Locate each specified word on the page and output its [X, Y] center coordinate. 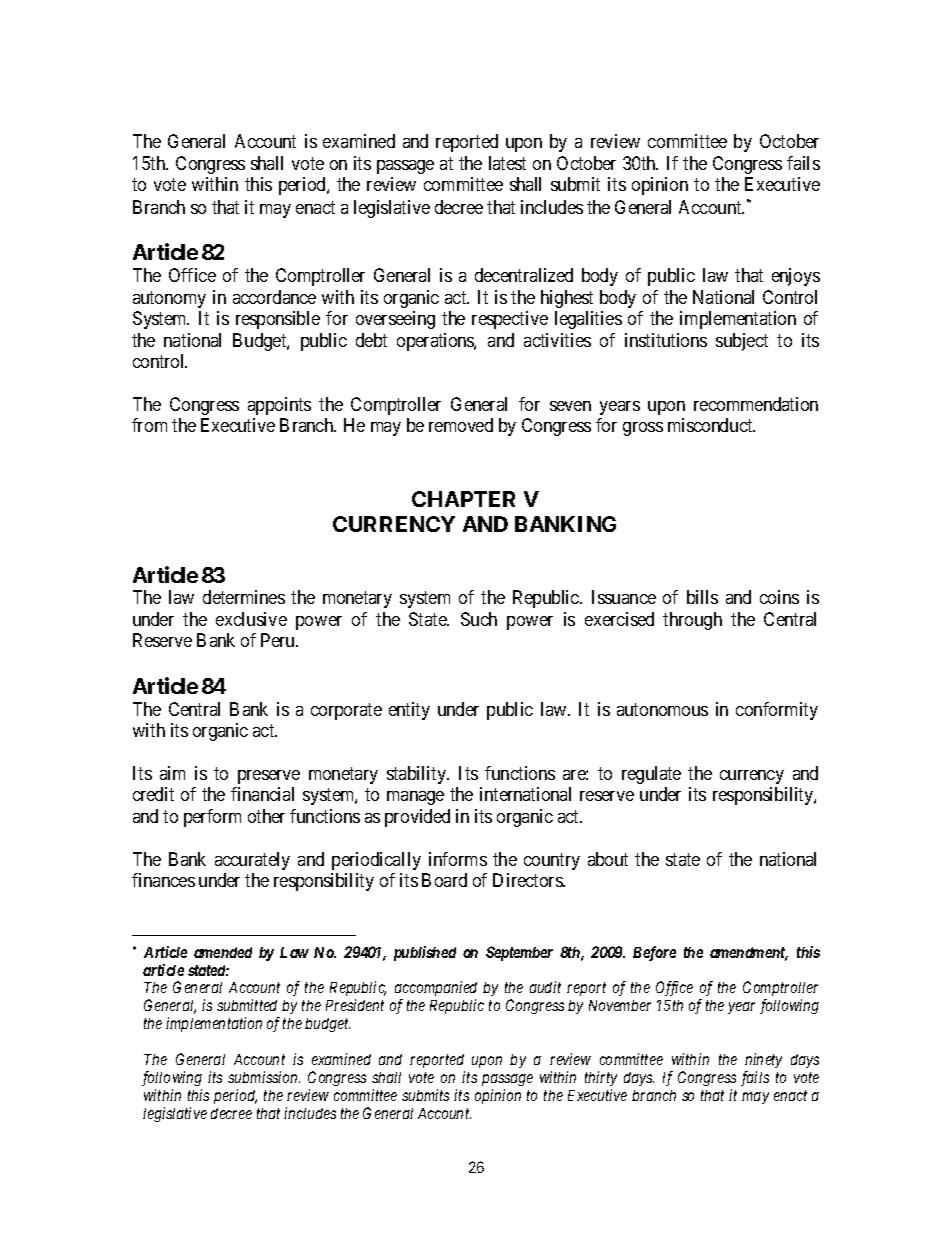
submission [264, 1077]
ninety [763, 1060]
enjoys [796, 277]
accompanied [436, 988]
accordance [274, 297]
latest [507, 163]
